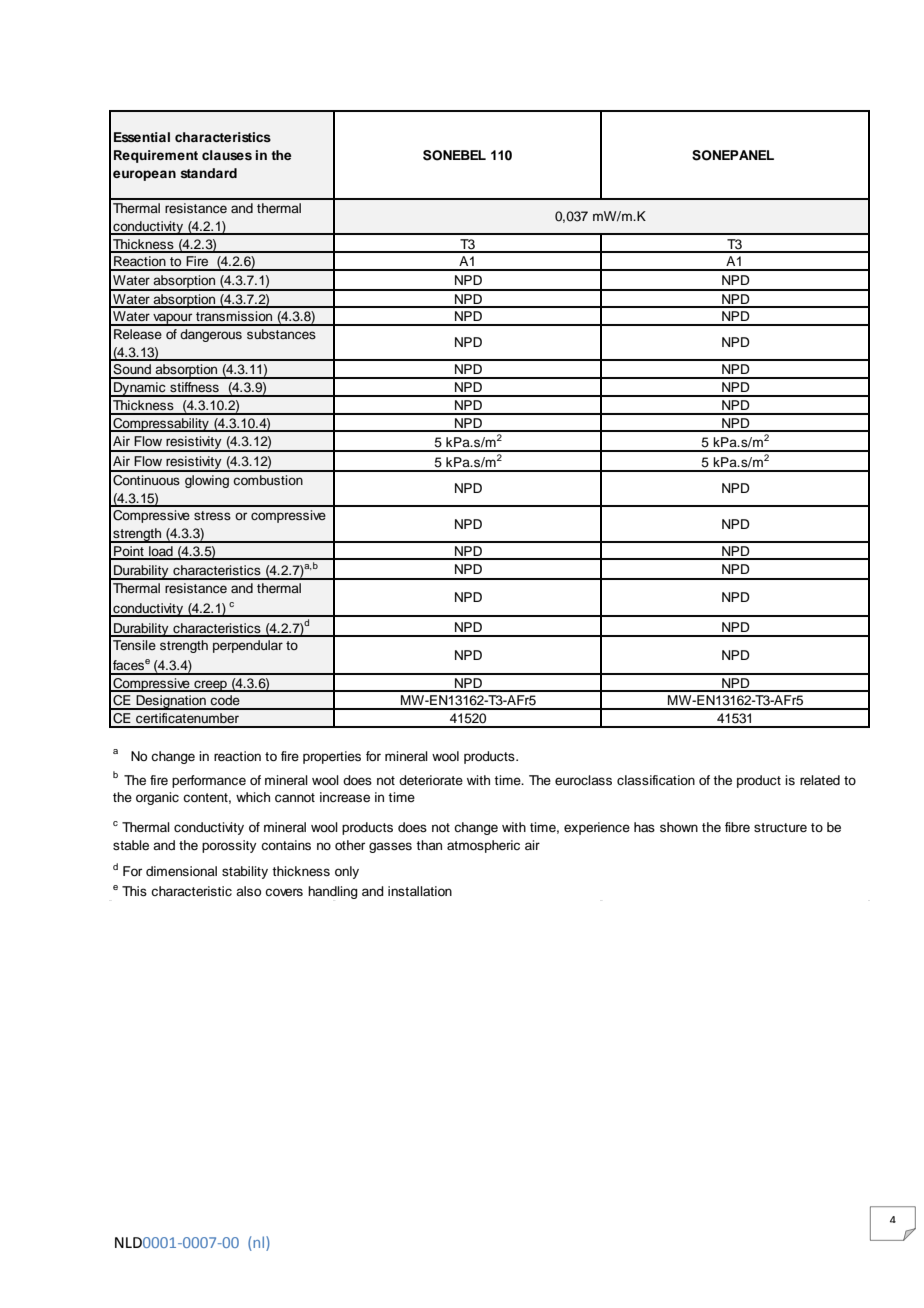 The height and width of the screenshot is (1308, 924). I want to click on dangerous, so click(211, 335).
